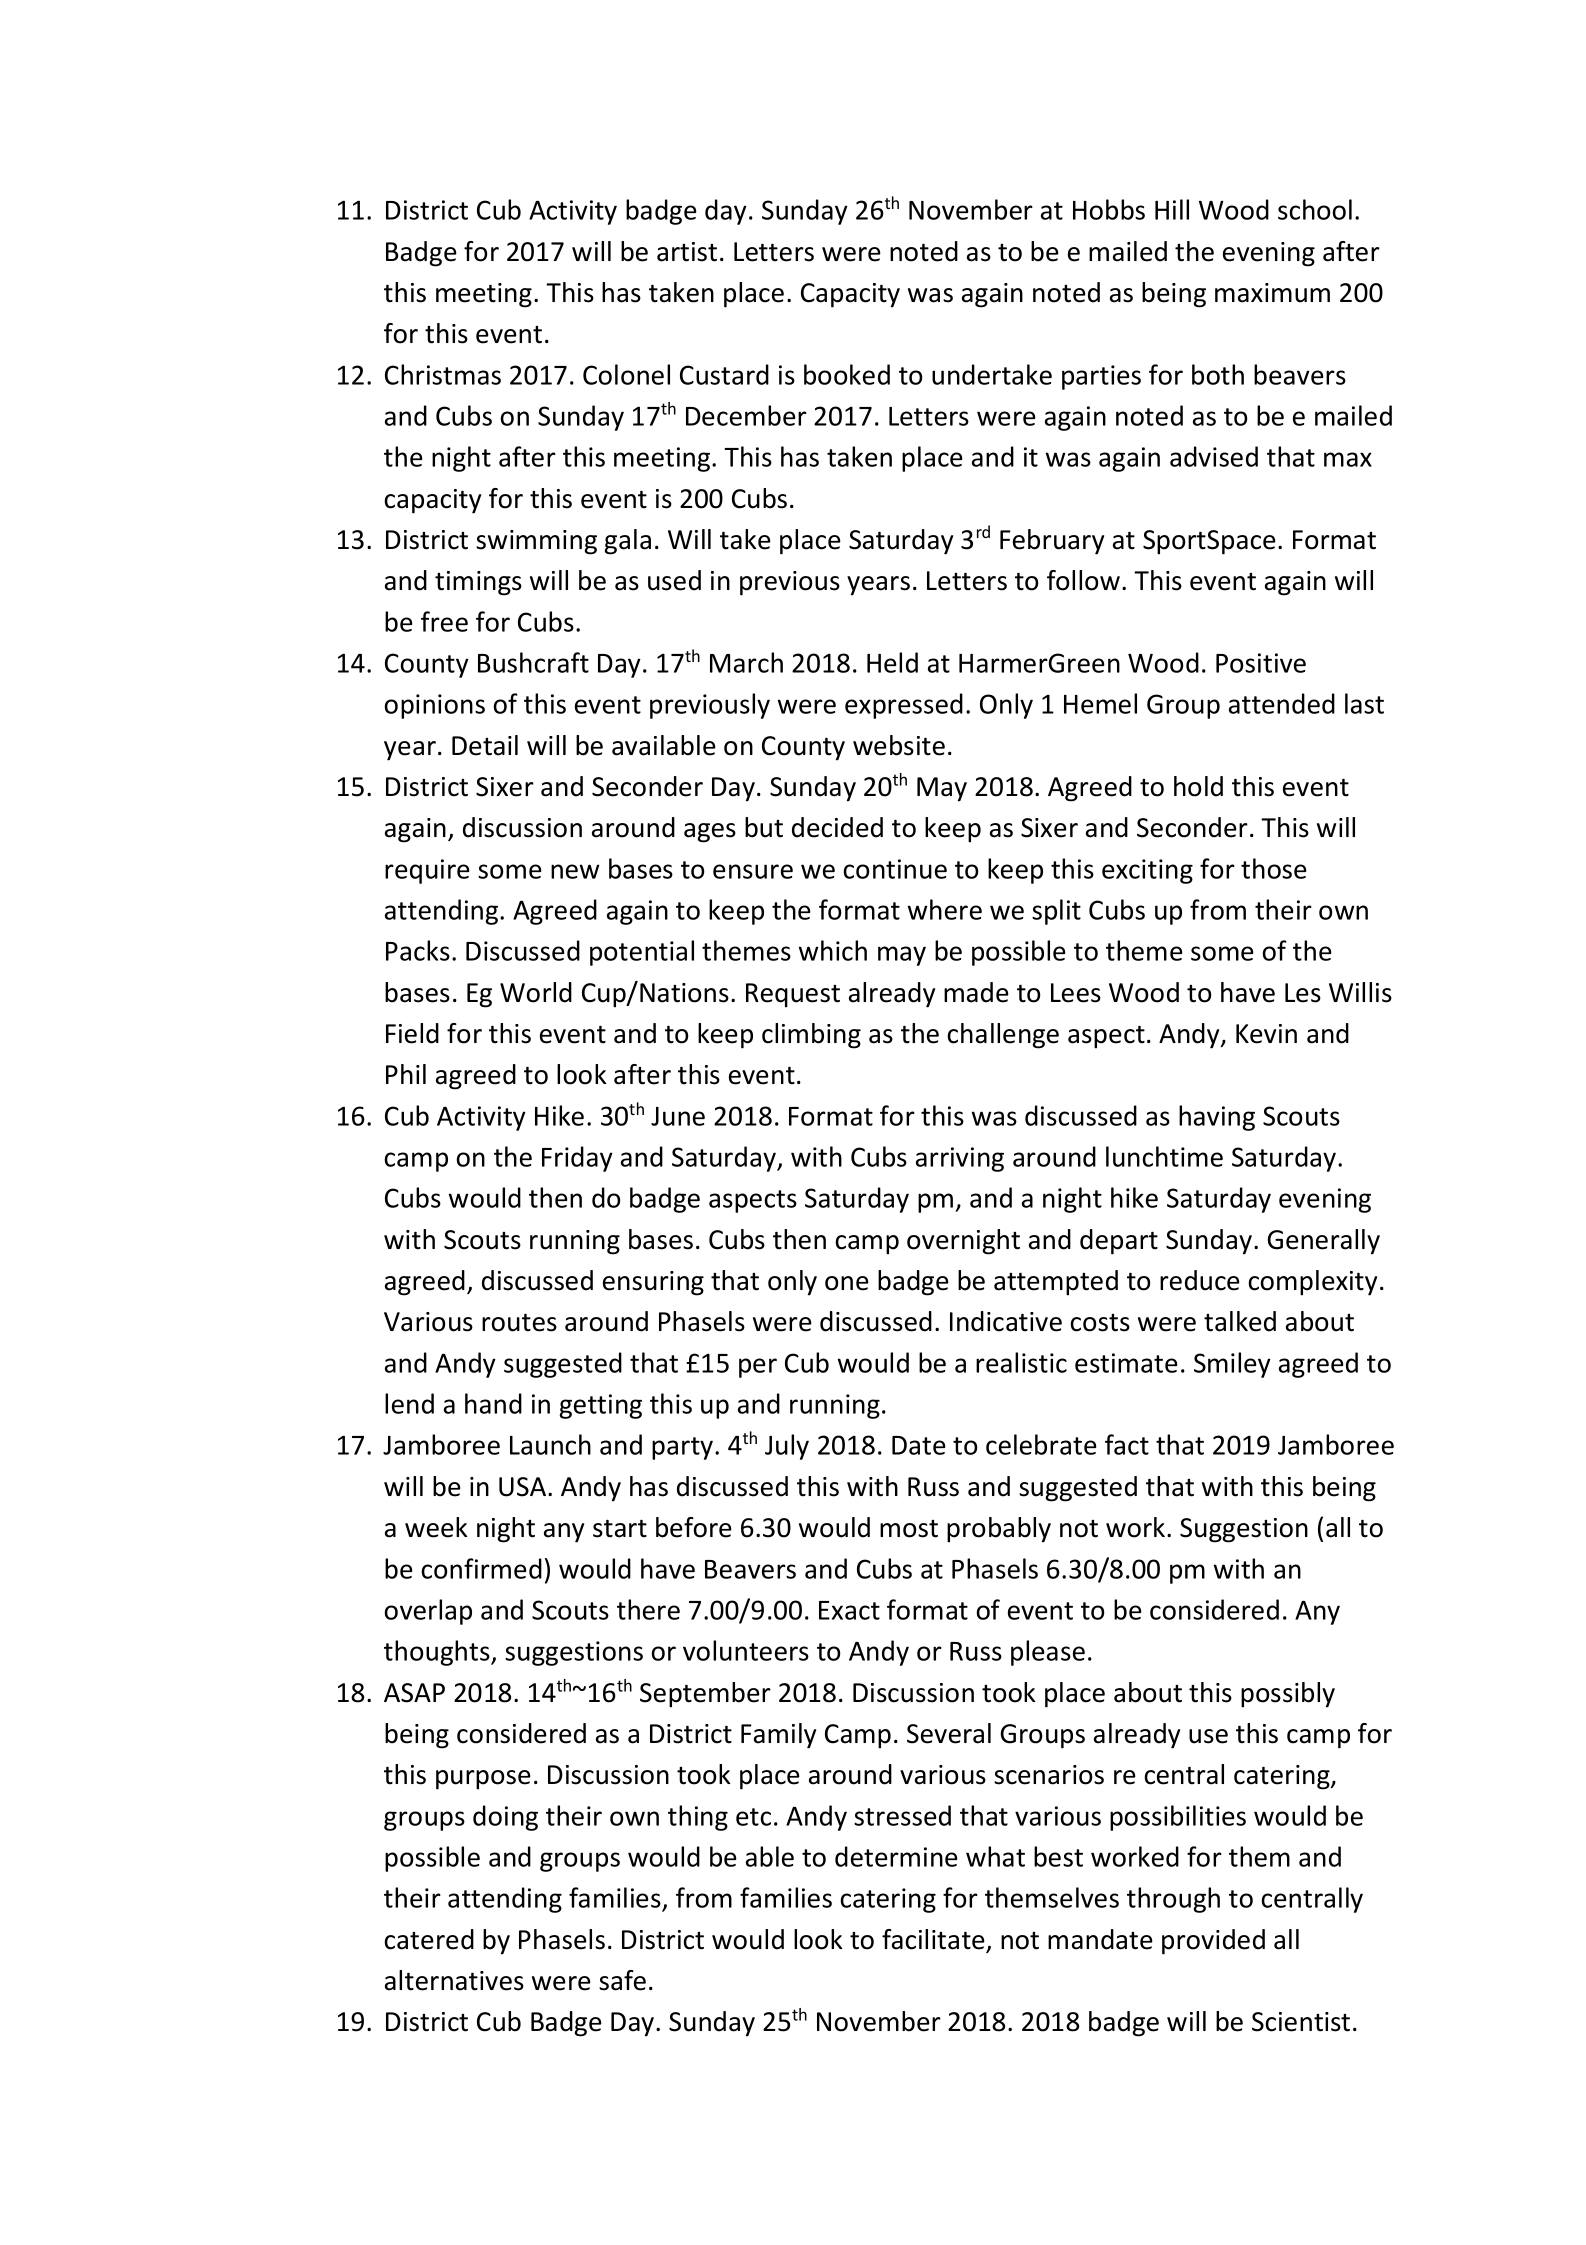 The image size is (1586, 2245). What do you see at coordinates (895, 869) in the page?
I see `continue` at bounding box center [895, 869].
